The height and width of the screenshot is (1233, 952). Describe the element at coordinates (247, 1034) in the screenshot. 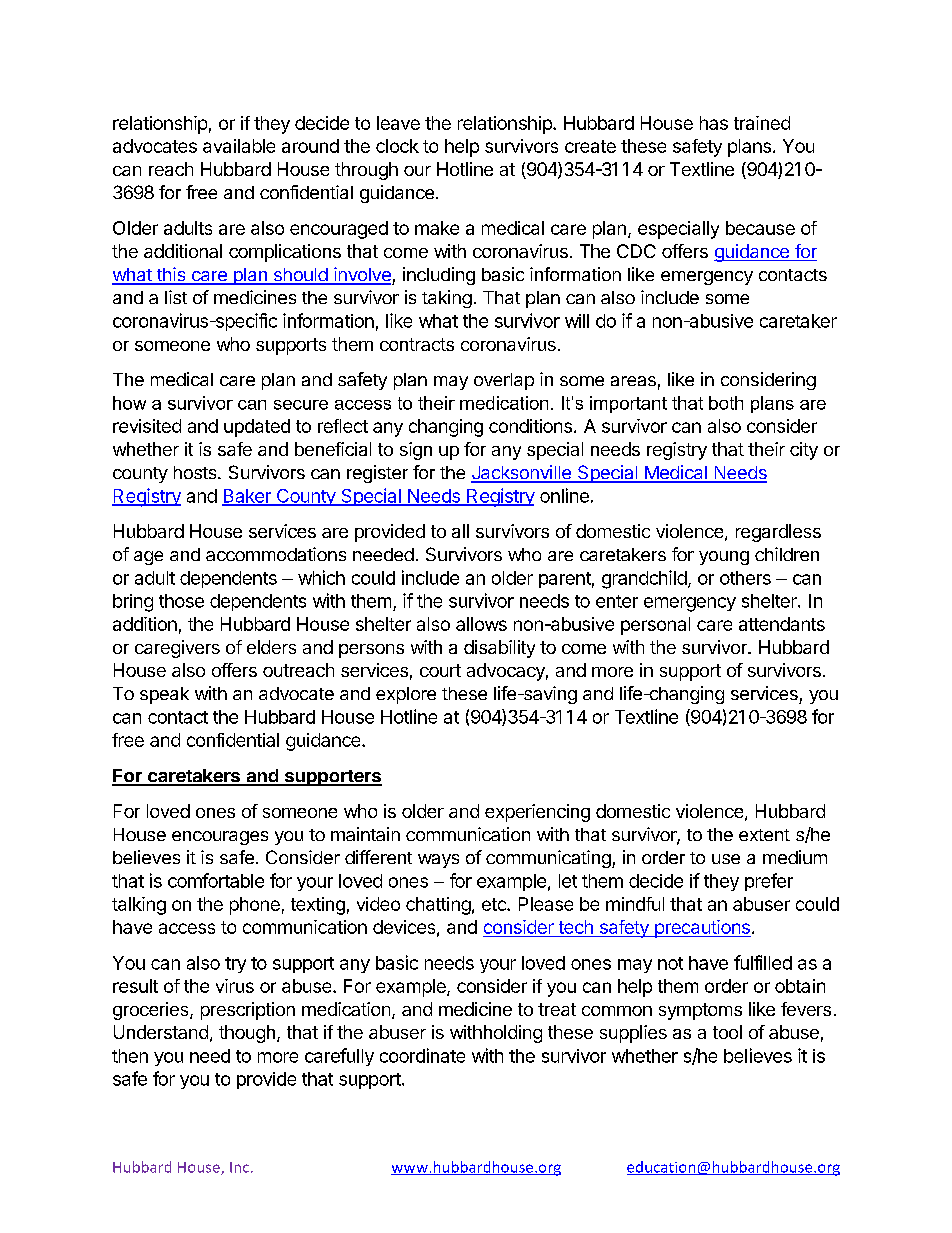

I see `though` at that location.
